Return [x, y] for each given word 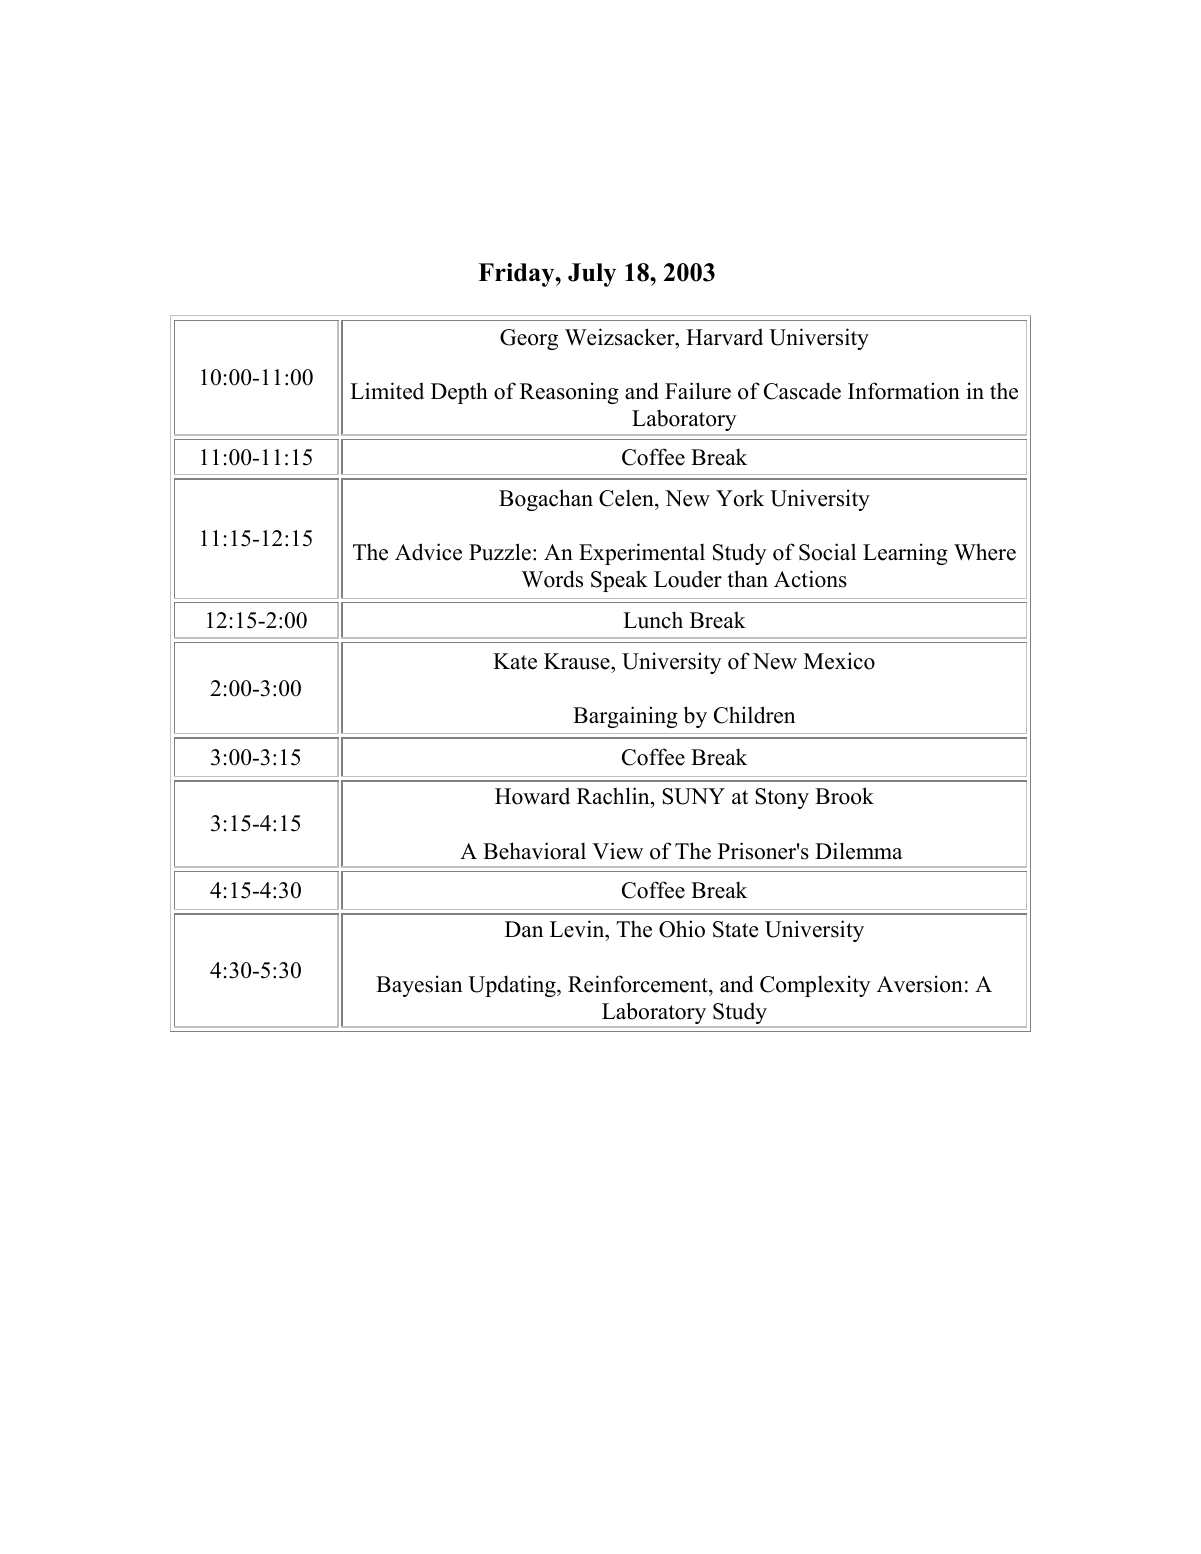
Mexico [839, 661]
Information [904, 391]
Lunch [653, 620]
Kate [515, 661]
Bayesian [419, 986]
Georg [529, 339]
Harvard [724, 337]
